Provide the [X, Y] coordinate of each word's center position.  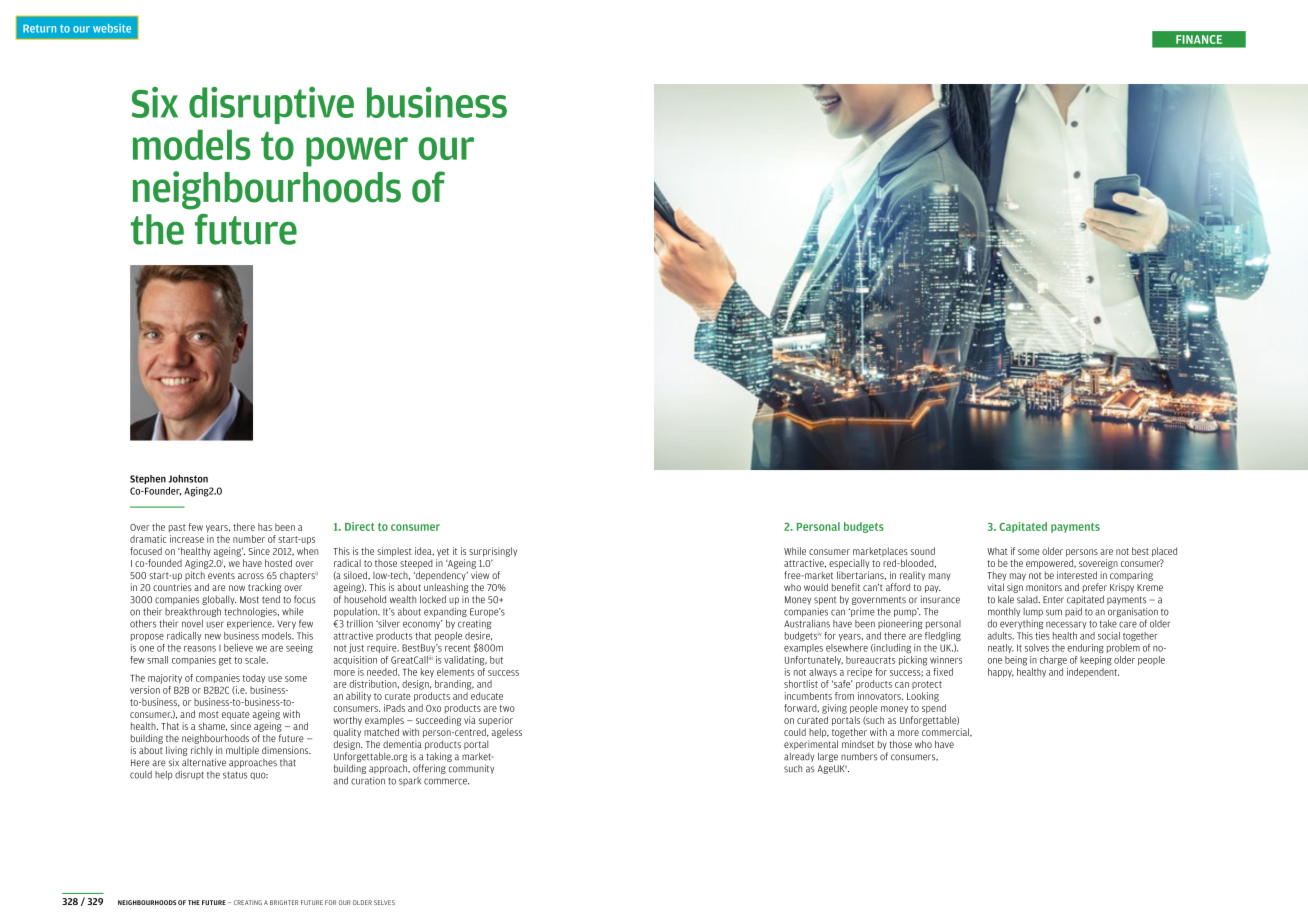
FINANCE [1199, 39]
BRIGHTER [284, 902]
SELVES [384, 902]
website [112, 28]
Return [39, 28]
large [828, 757]
